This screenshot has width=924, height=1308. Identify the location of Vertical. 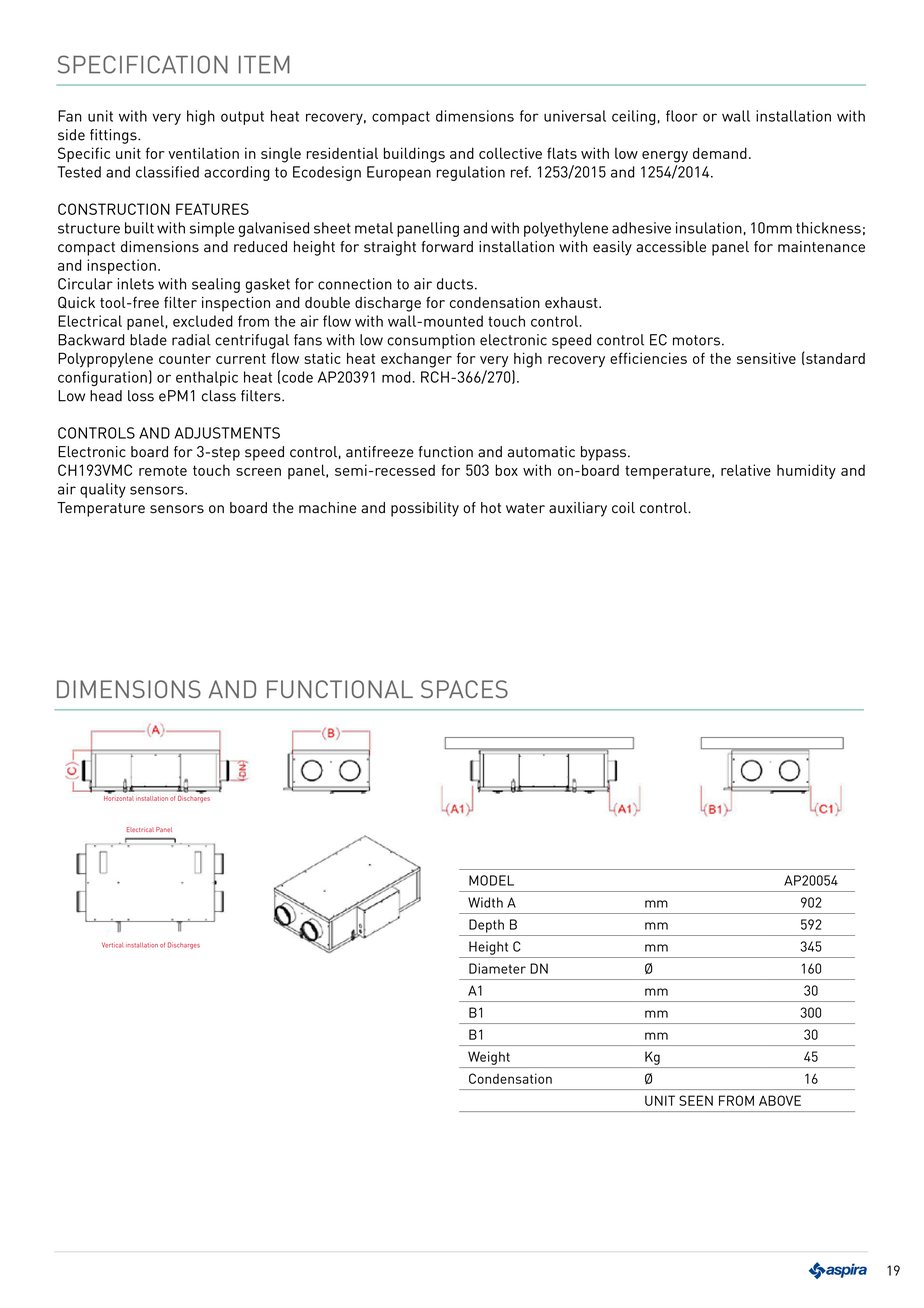
(112, 945).
